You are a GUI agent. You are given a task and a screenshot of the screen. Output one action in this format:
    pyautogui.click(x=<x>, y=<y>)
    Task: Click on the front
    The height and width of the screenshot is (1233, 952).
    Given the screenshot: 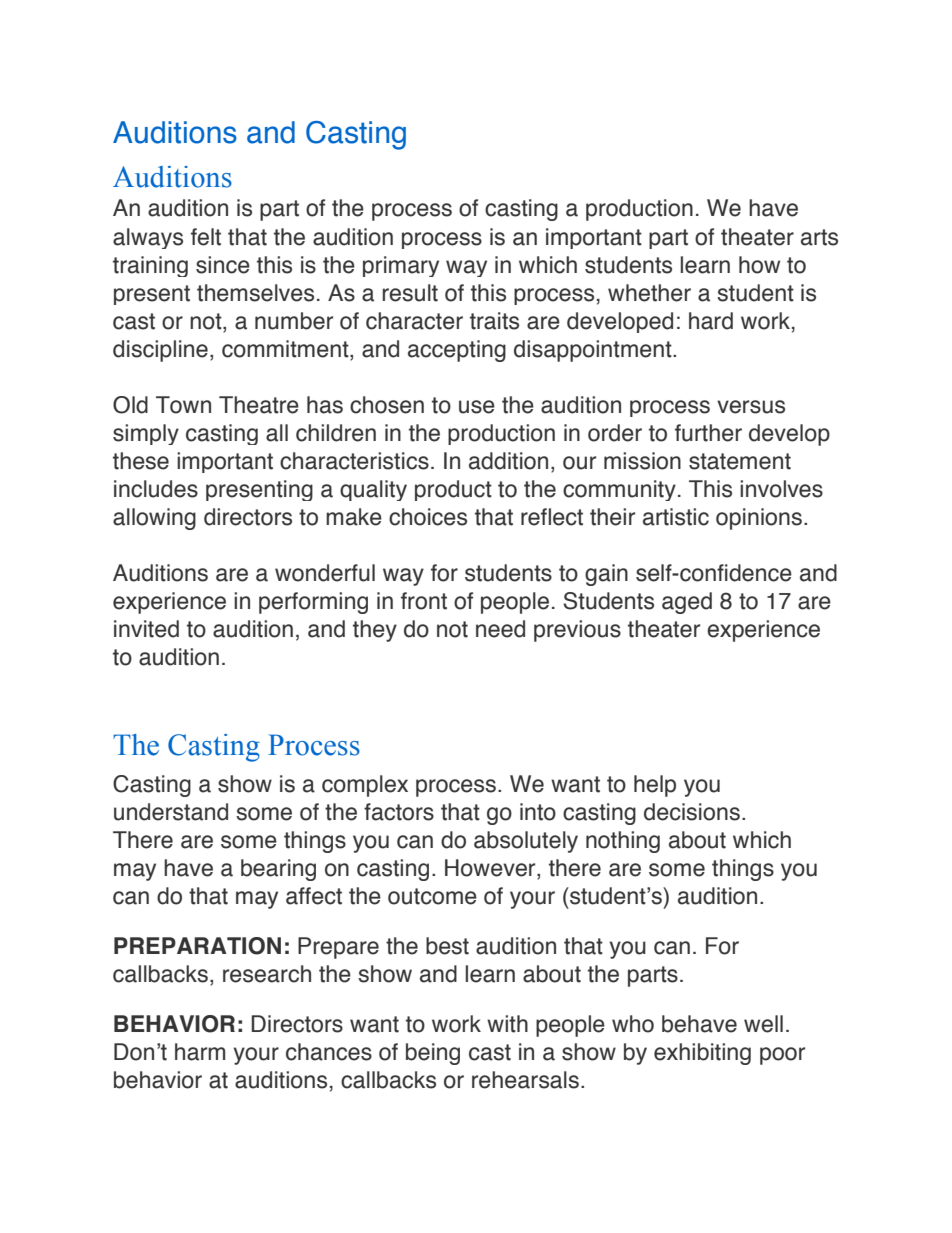 What is the action you would take?
    pyautogui.click(x=424, y=601)
